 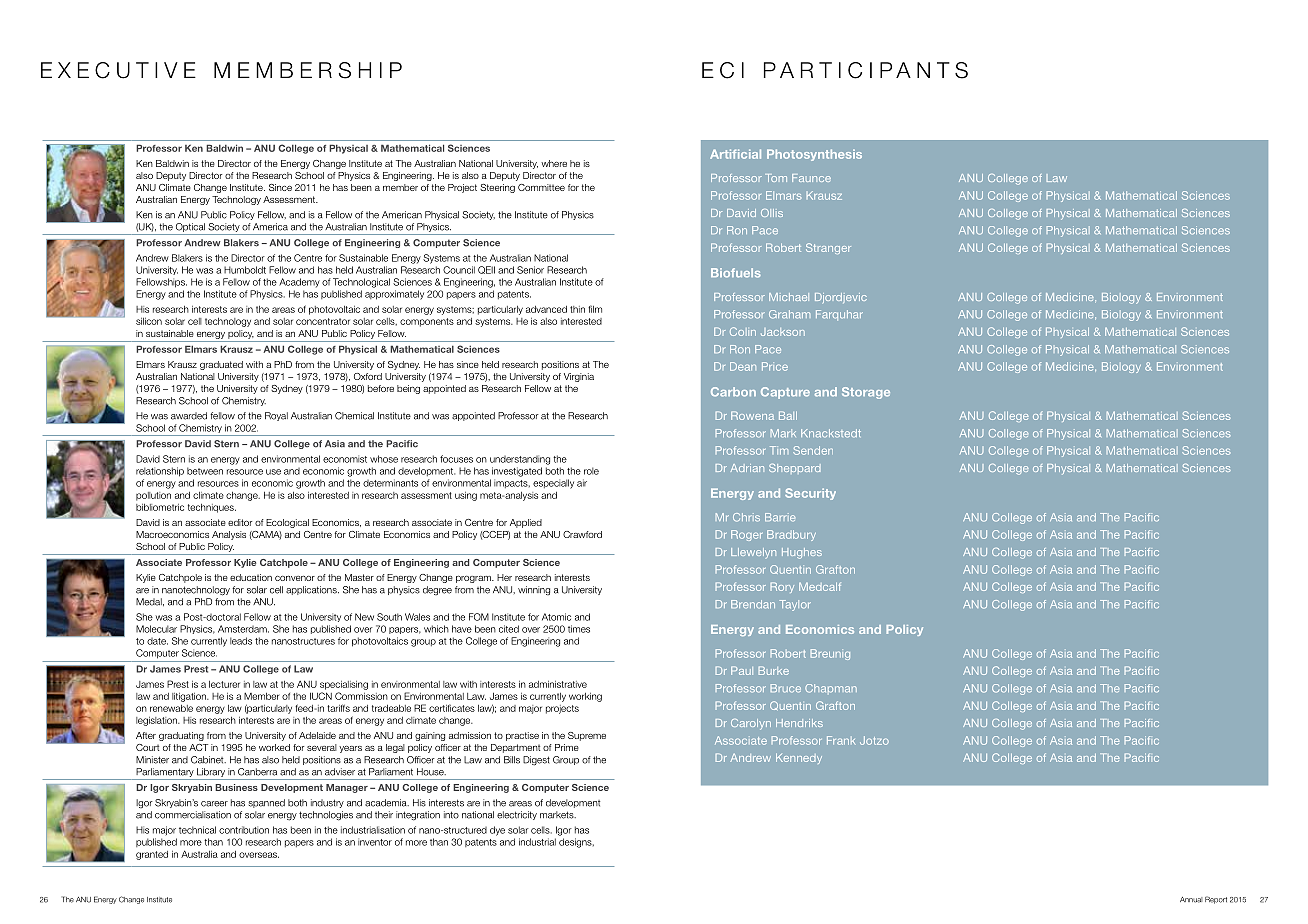 I want to click on Artificial, so click(x=735, y=154).
